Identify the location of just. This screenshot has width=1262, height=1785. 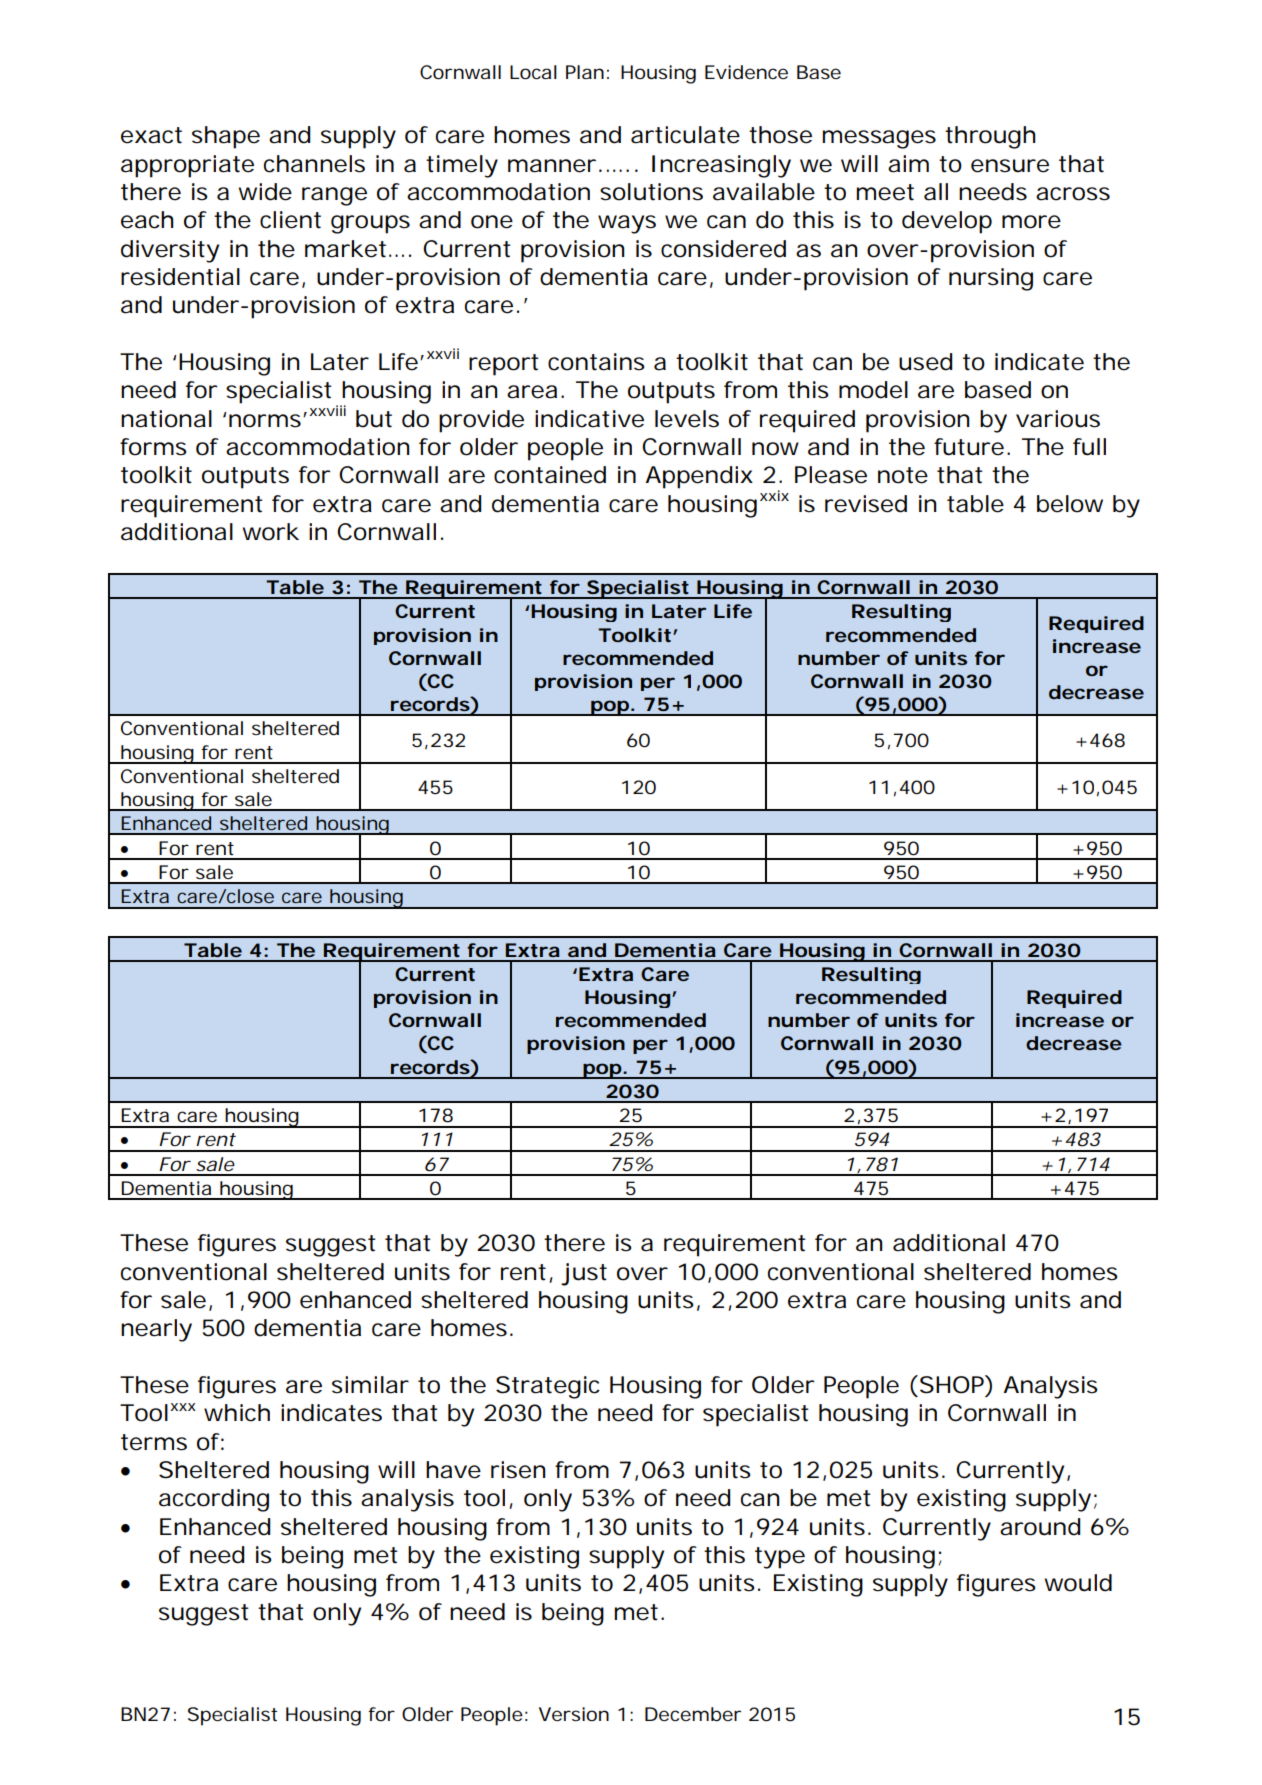
(584, 1274).
